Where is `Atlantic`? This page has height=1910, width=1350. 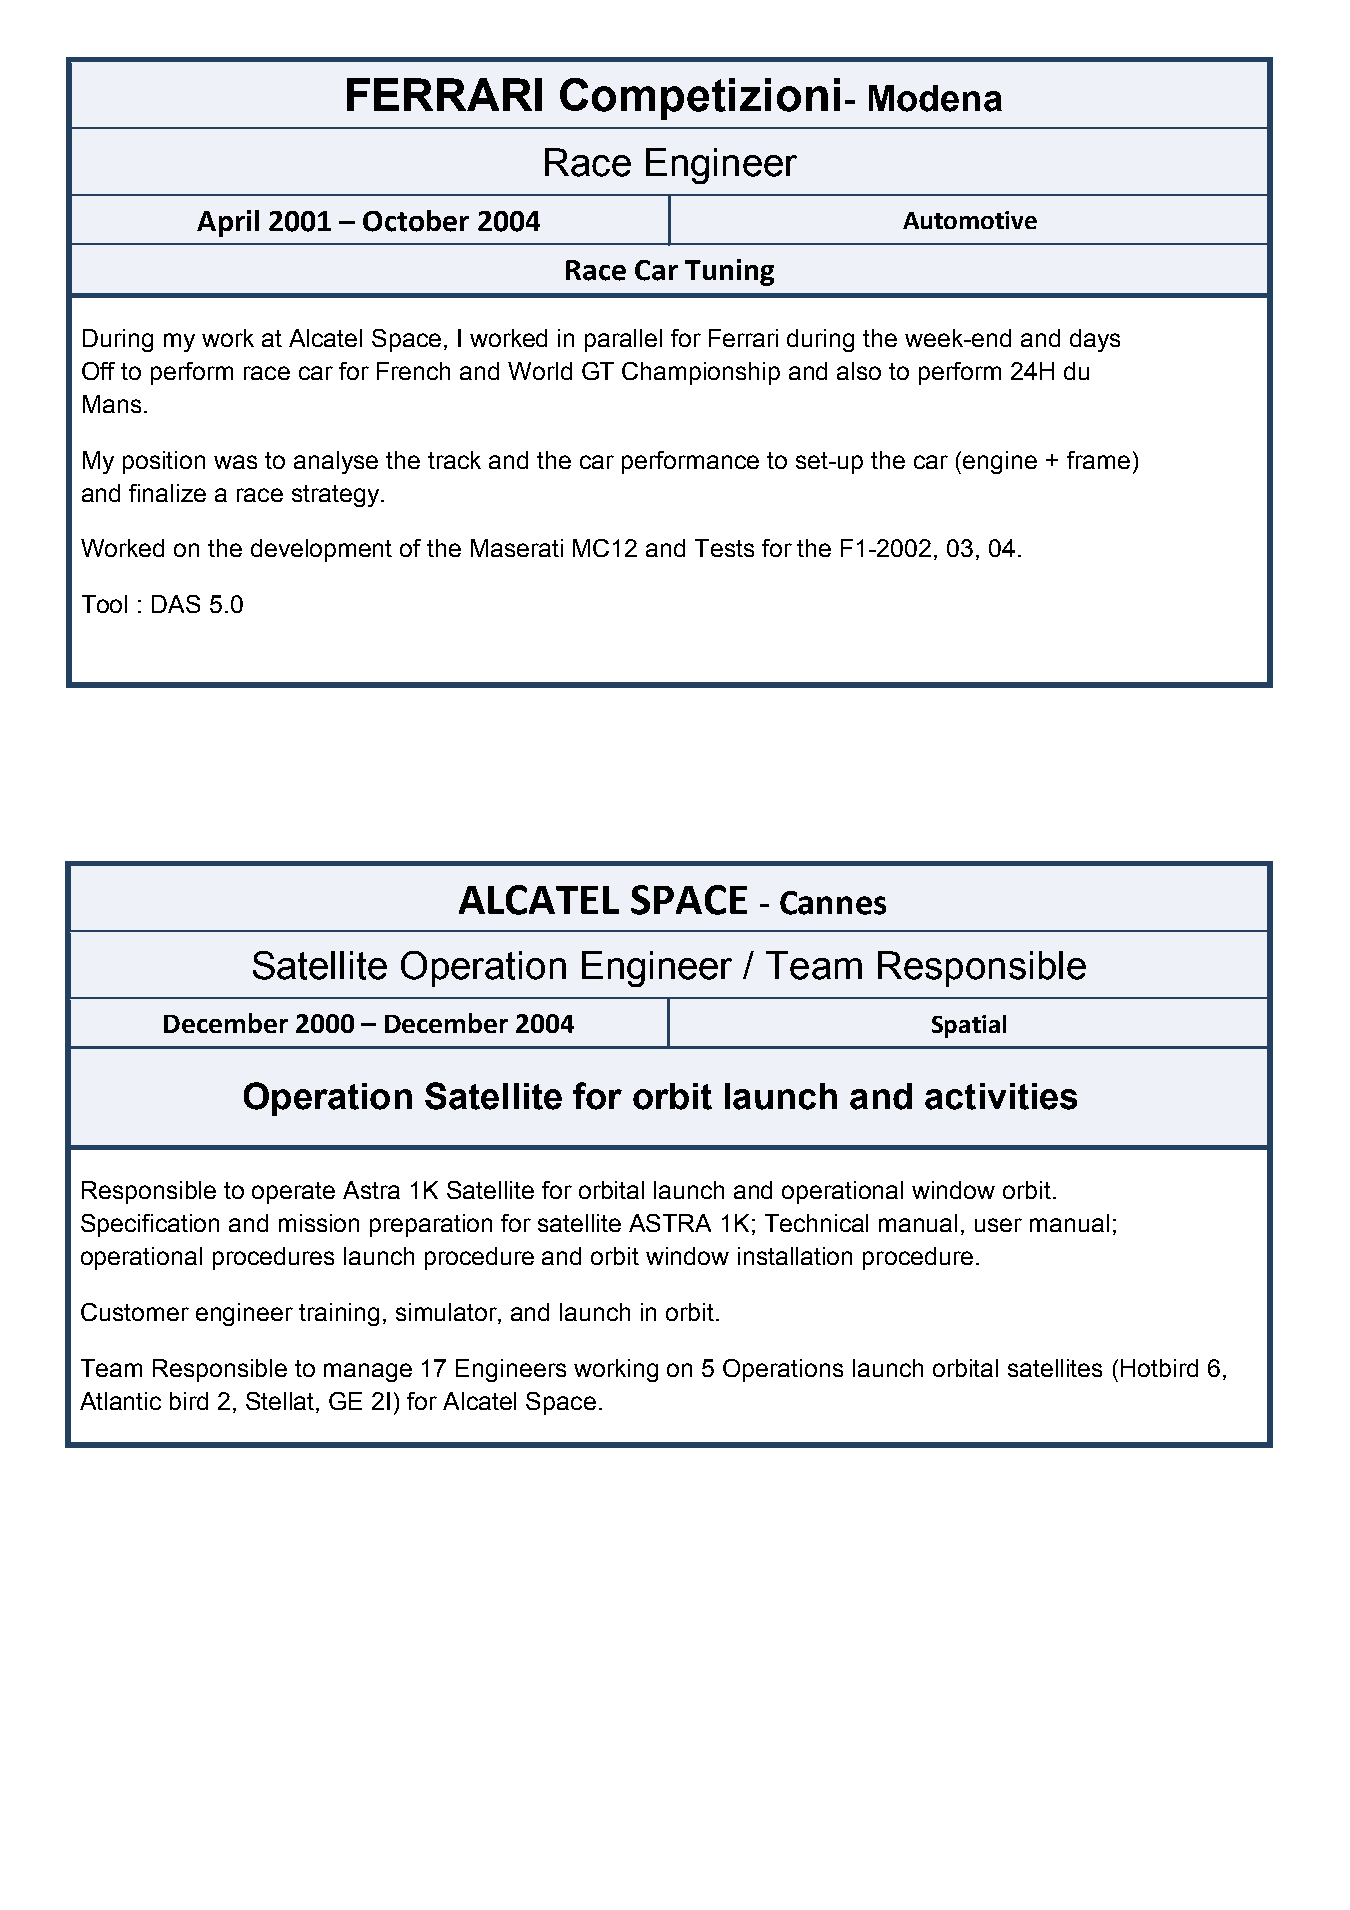
Atlantic is located at coordinates (120, 1401).
